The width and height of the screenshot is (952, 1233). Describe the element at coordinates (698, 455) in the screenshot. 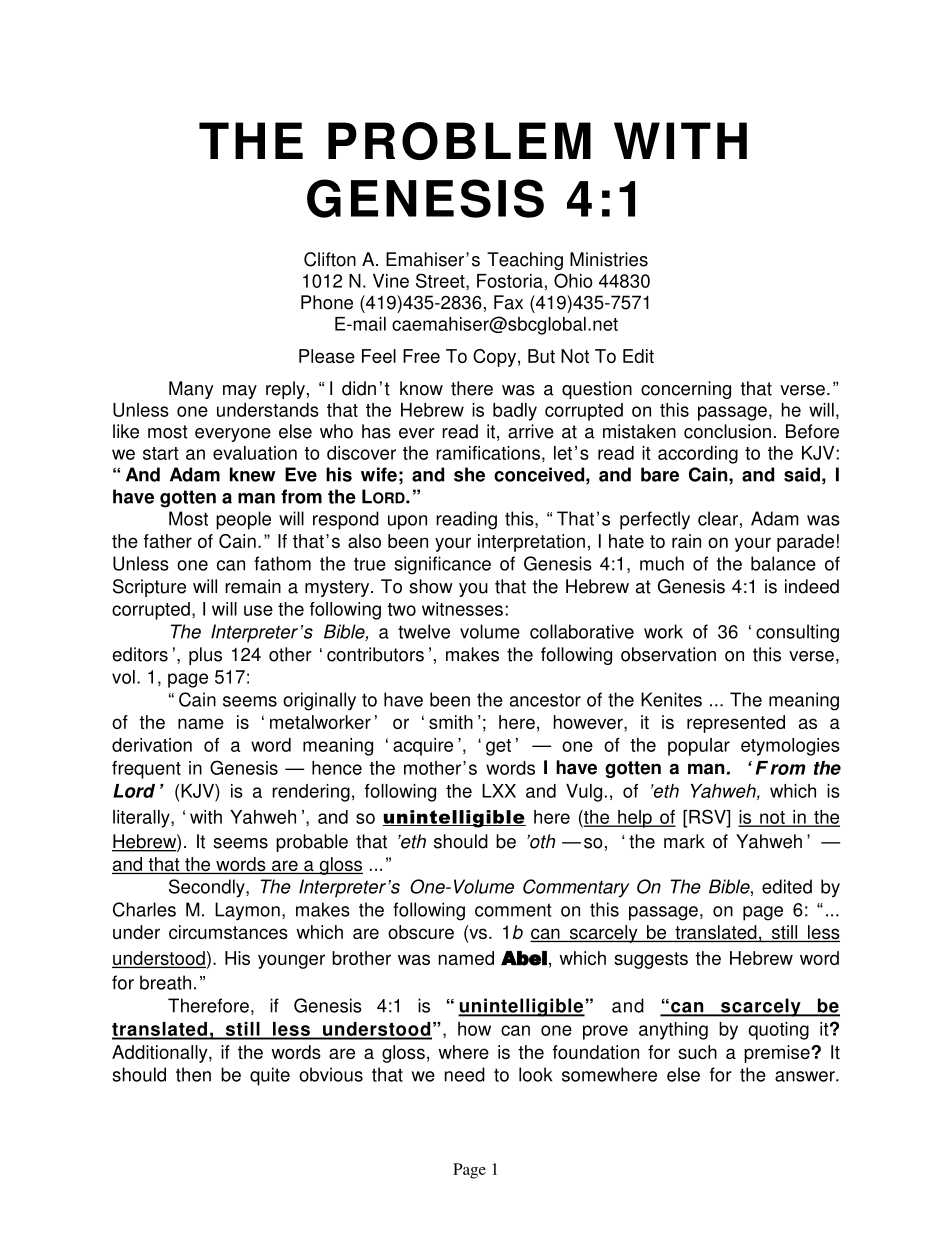

I see `according` at that location.
